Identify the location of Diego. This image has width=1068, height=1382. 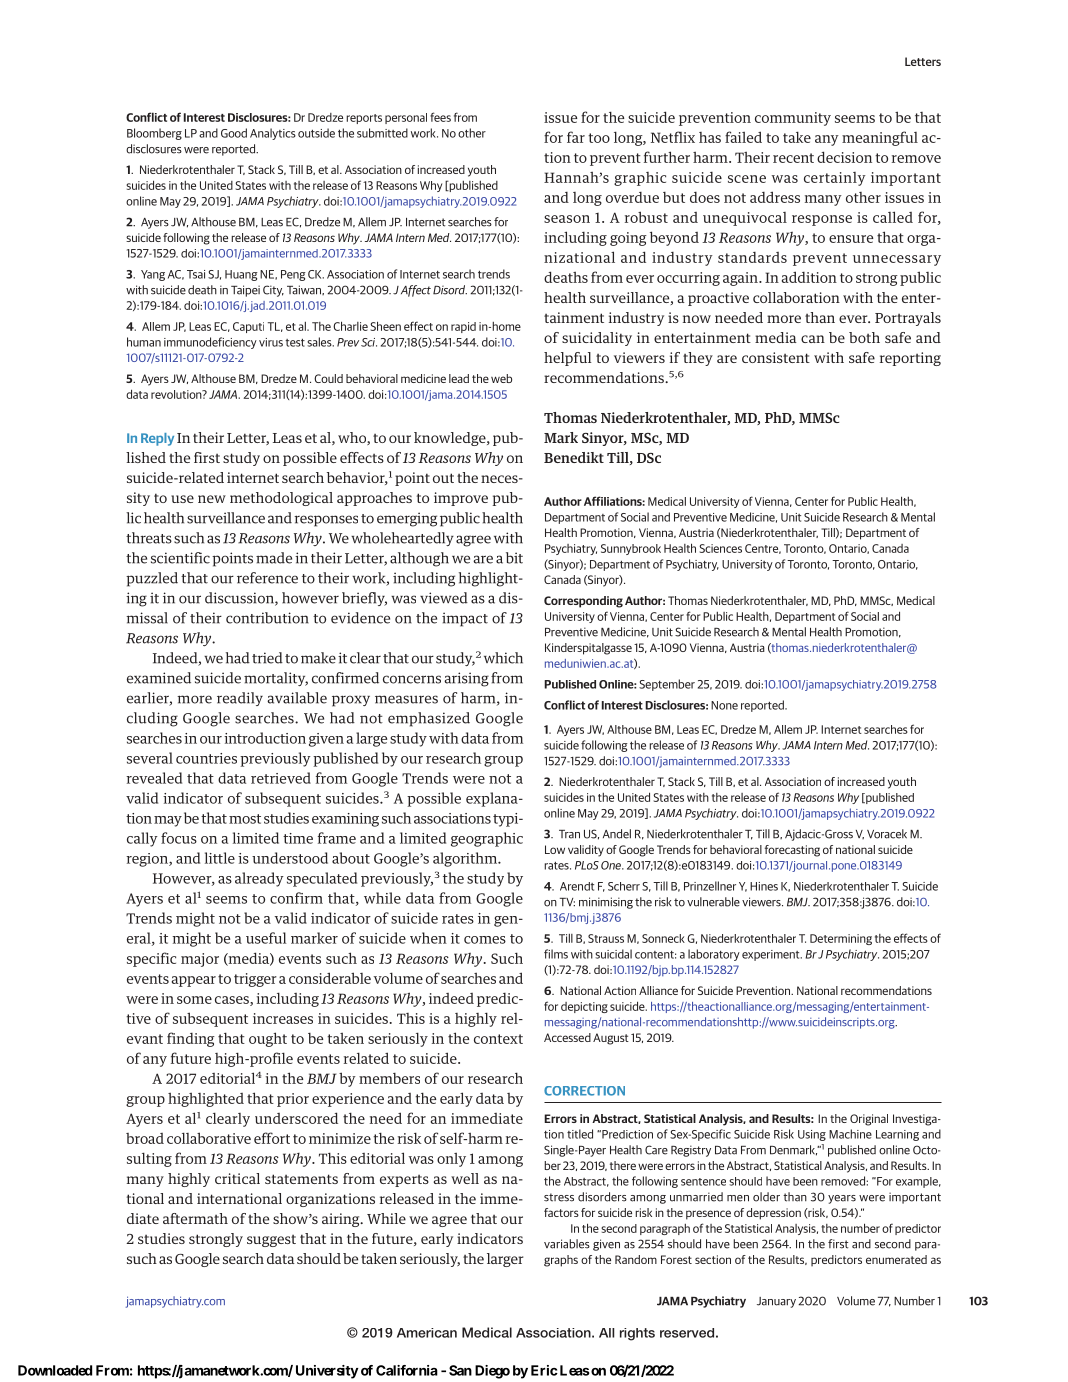
(492, 1372).
